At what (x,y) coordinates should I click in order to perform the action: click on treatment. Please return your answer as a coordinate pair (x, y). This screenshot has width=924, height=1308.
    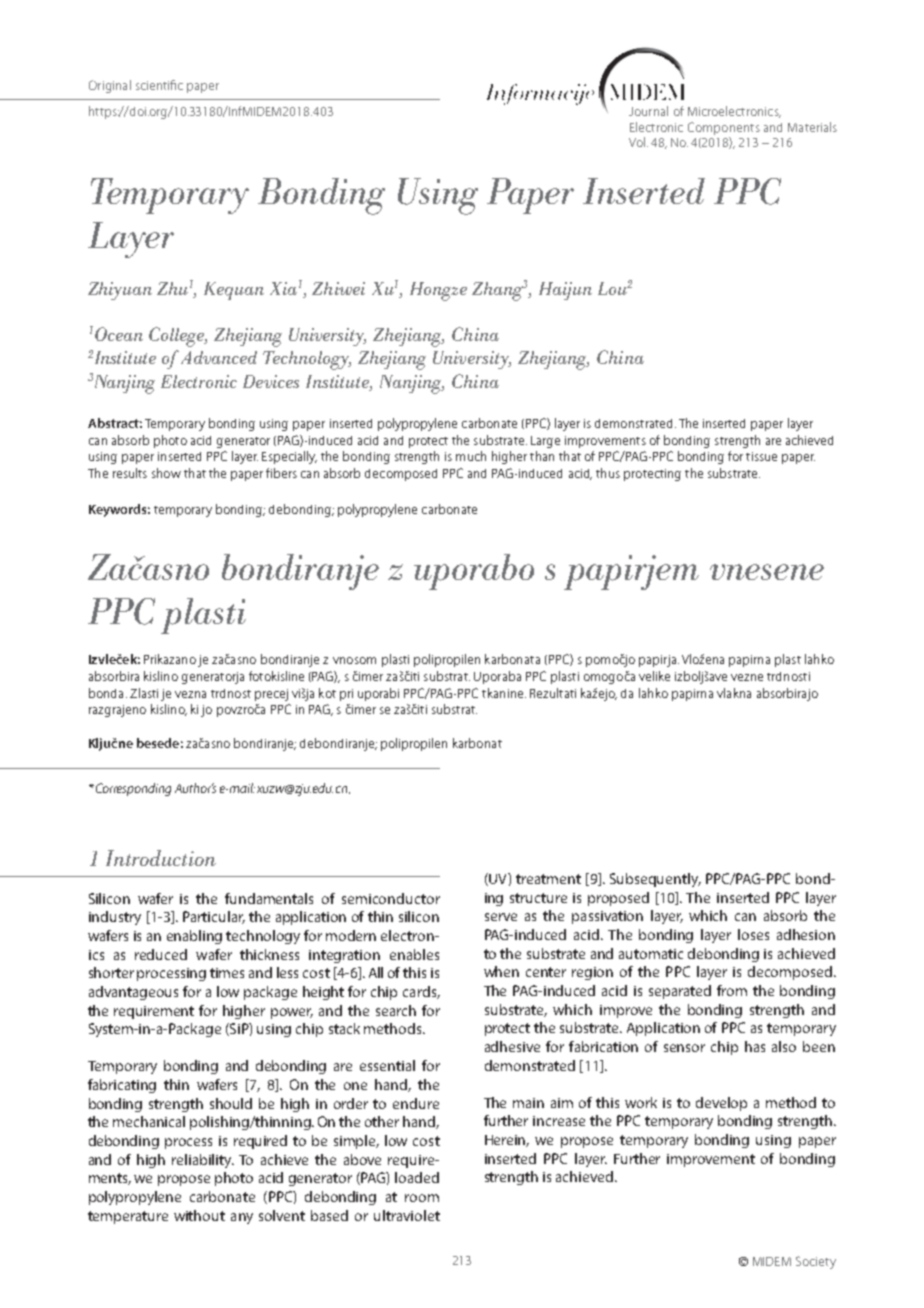
    Looking at the image, I should click on (548, 879).
